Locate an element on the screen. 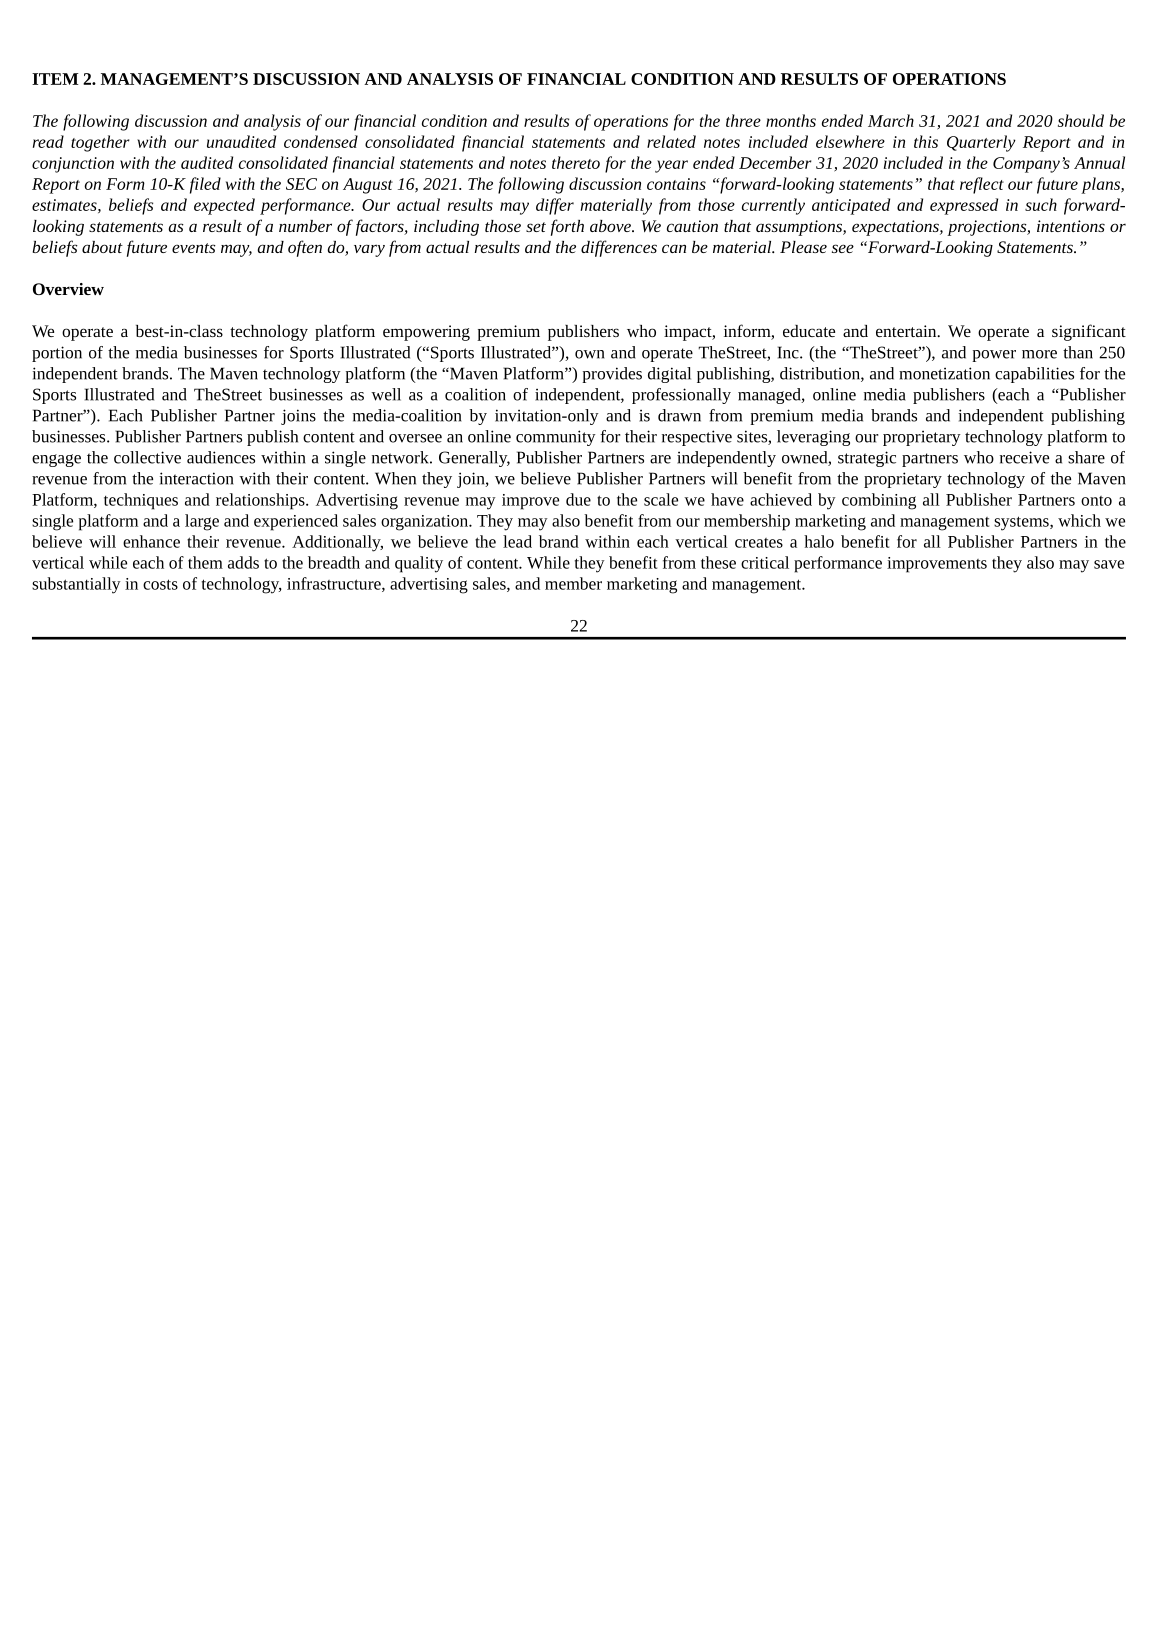  entertain is located at coordinates (907, 331).
